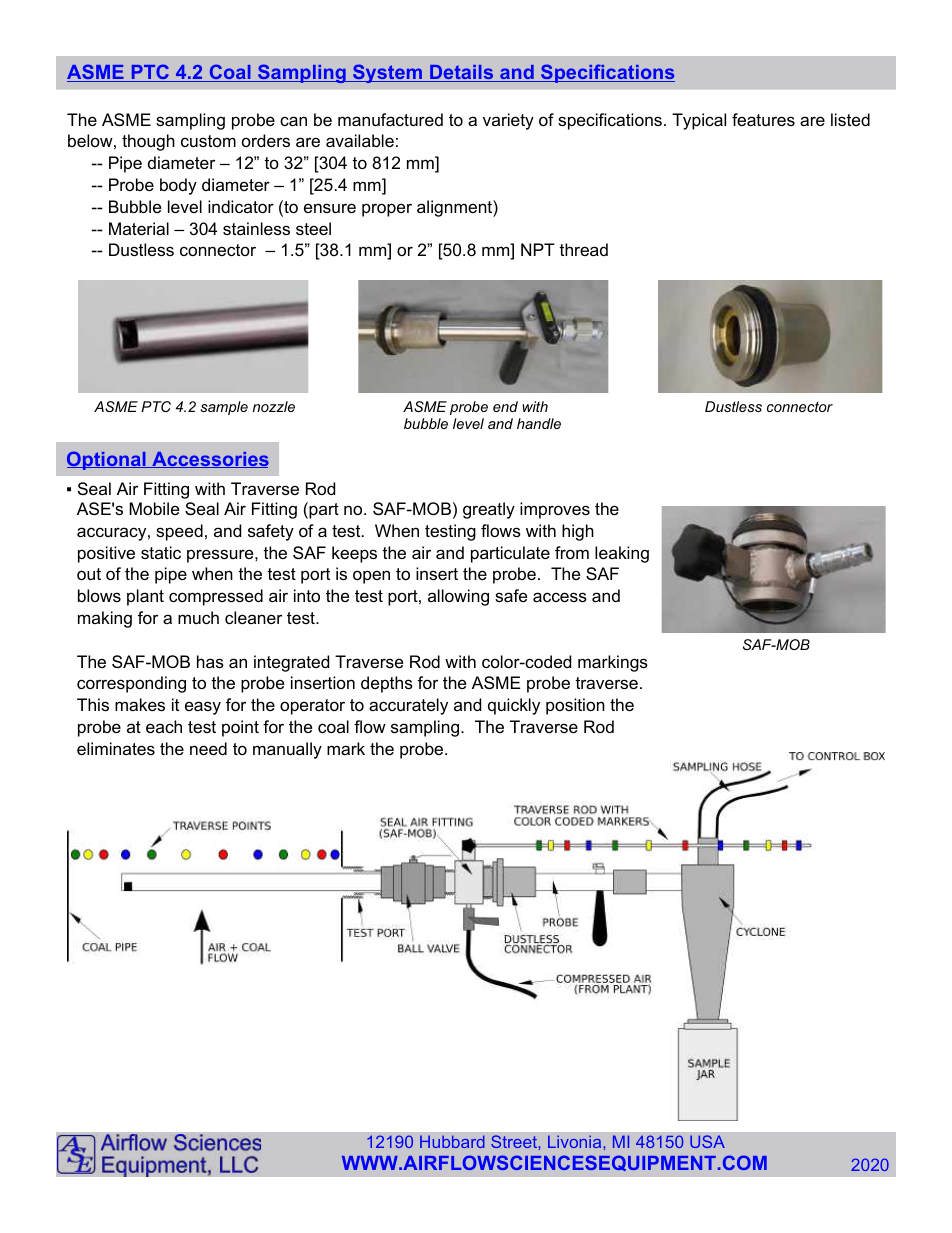 The image size is (952, 1233). Describe the element at coordinates (208, 141) in the image. I see `custom` at that location.
